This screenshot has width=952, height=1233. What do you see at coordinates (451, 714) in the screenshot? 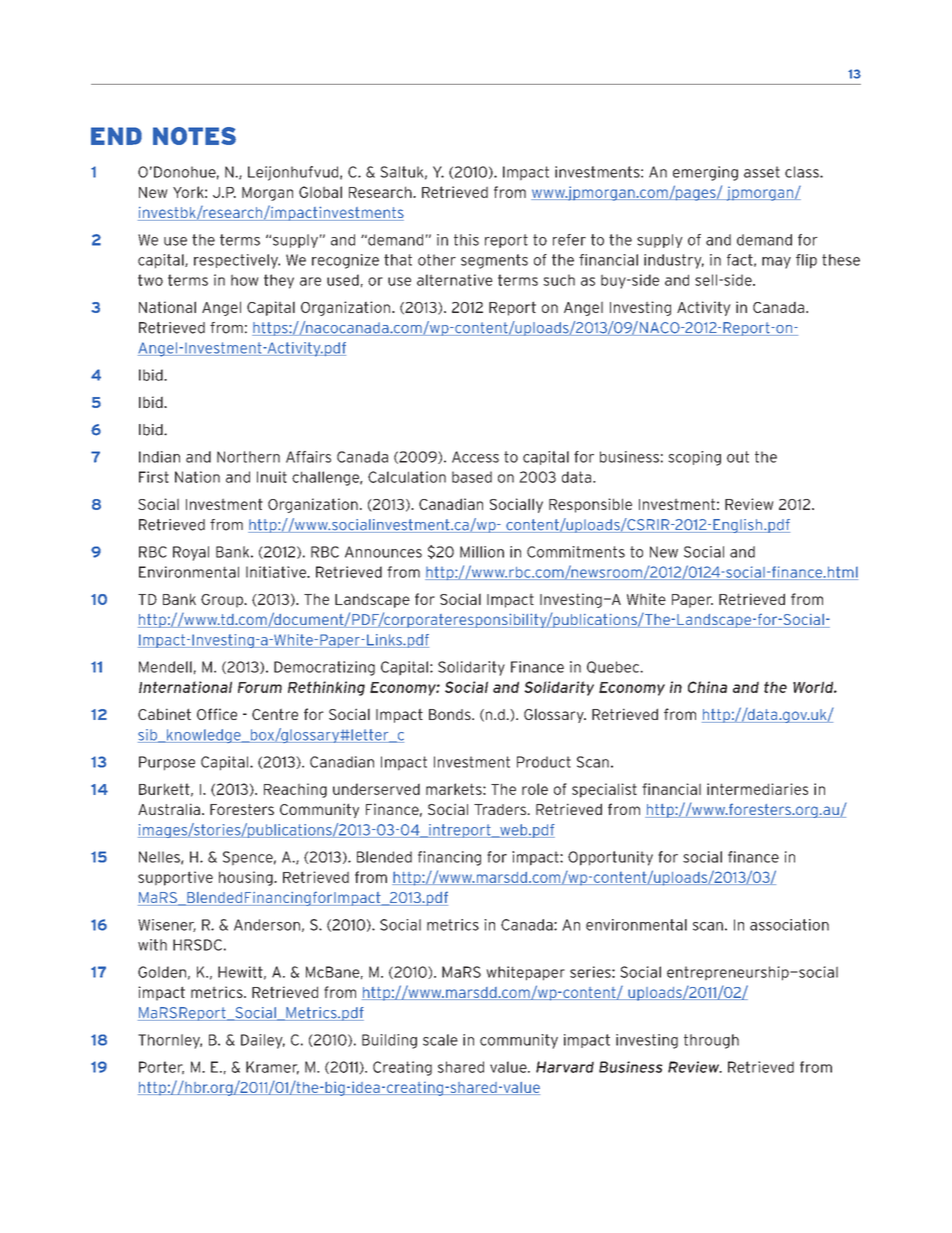
I see `Bonds` at bounding box center [451, 714].
